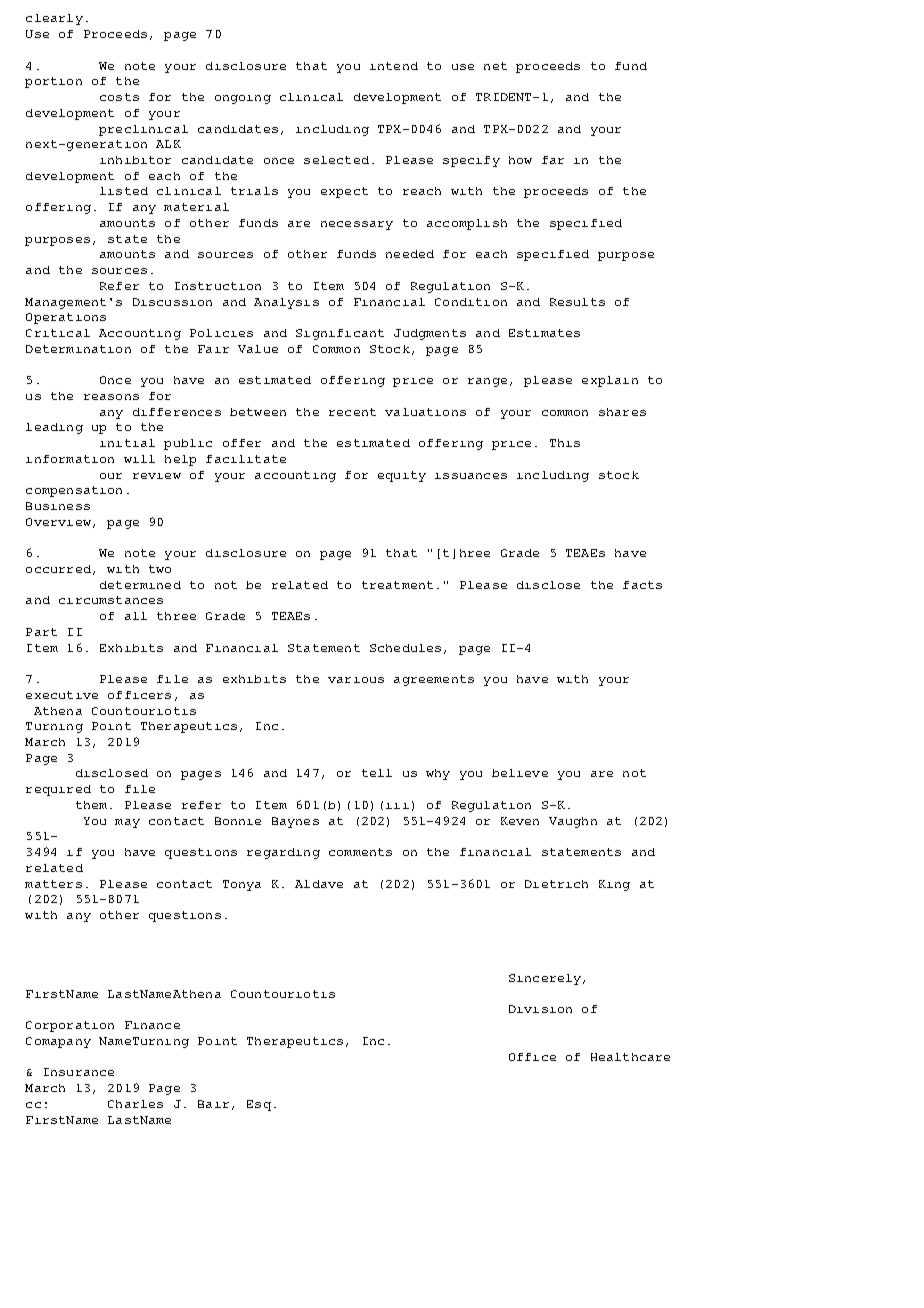  Describe the element at coordinates (630, 1057) in the document. I see `Healthcare` at that location.
